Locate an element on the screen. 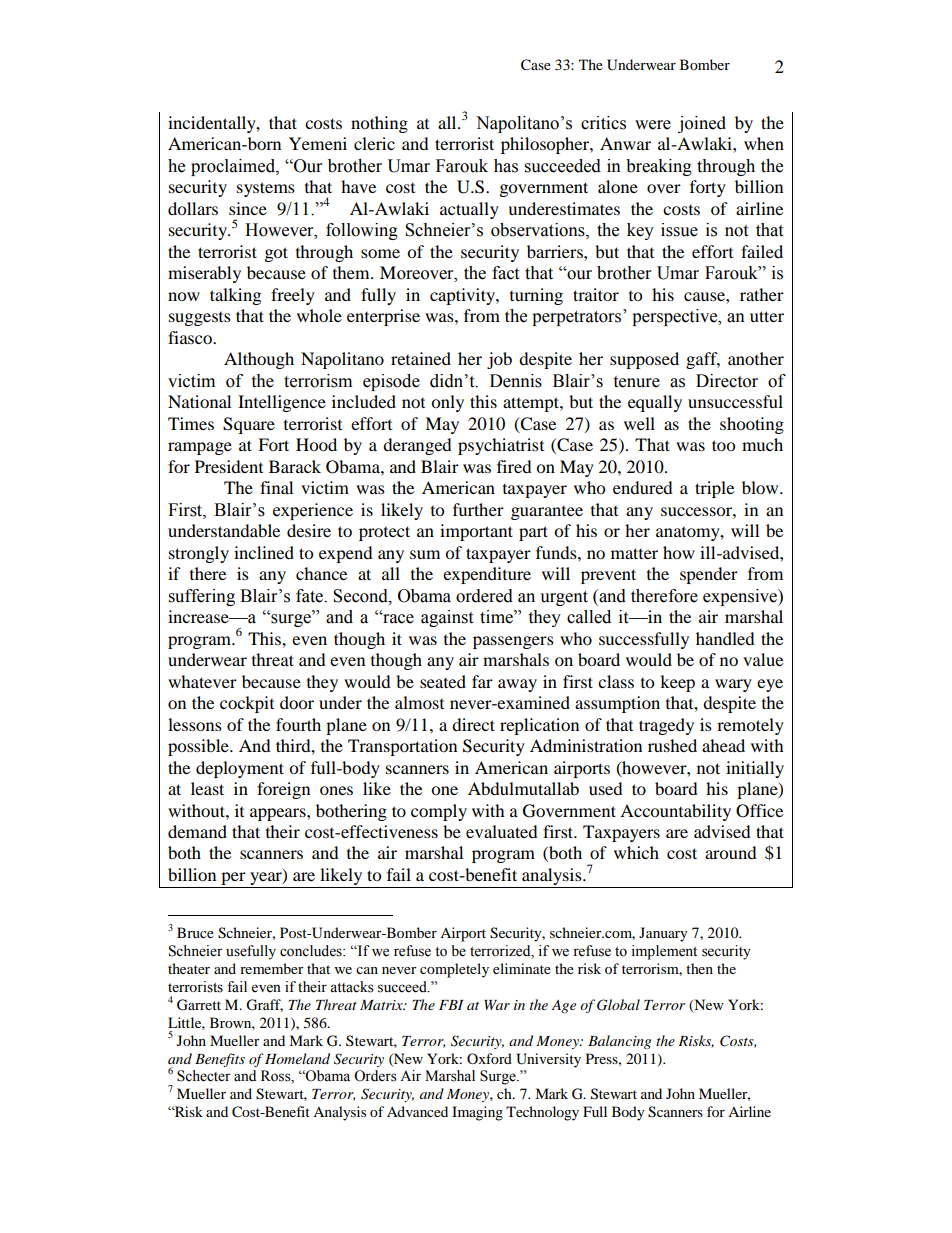  ahead is located at coordinates (723, 745).
